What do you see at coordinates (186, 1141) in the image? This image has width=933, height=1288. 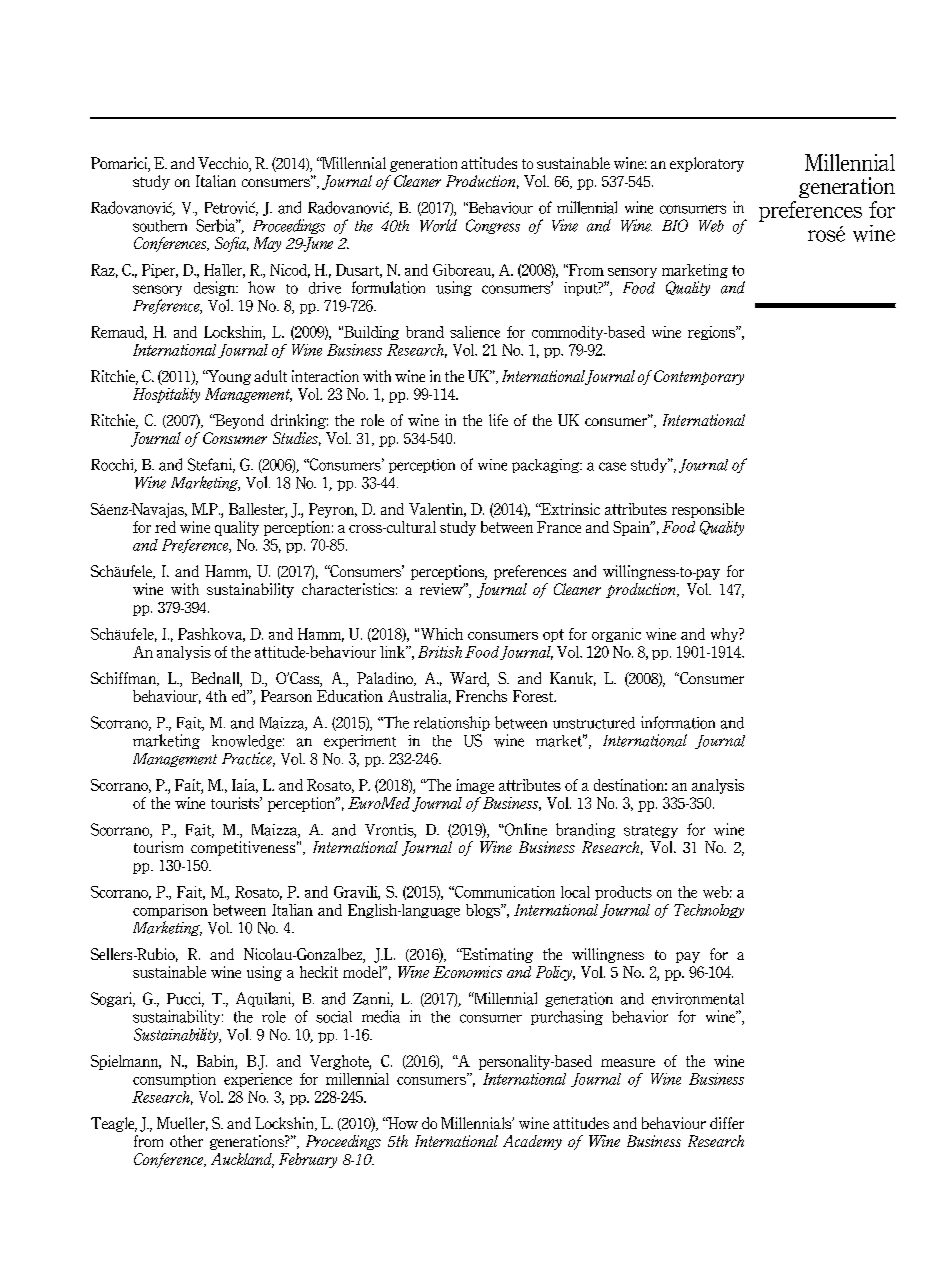 I see `other` at bounding box center [186, 1141].
